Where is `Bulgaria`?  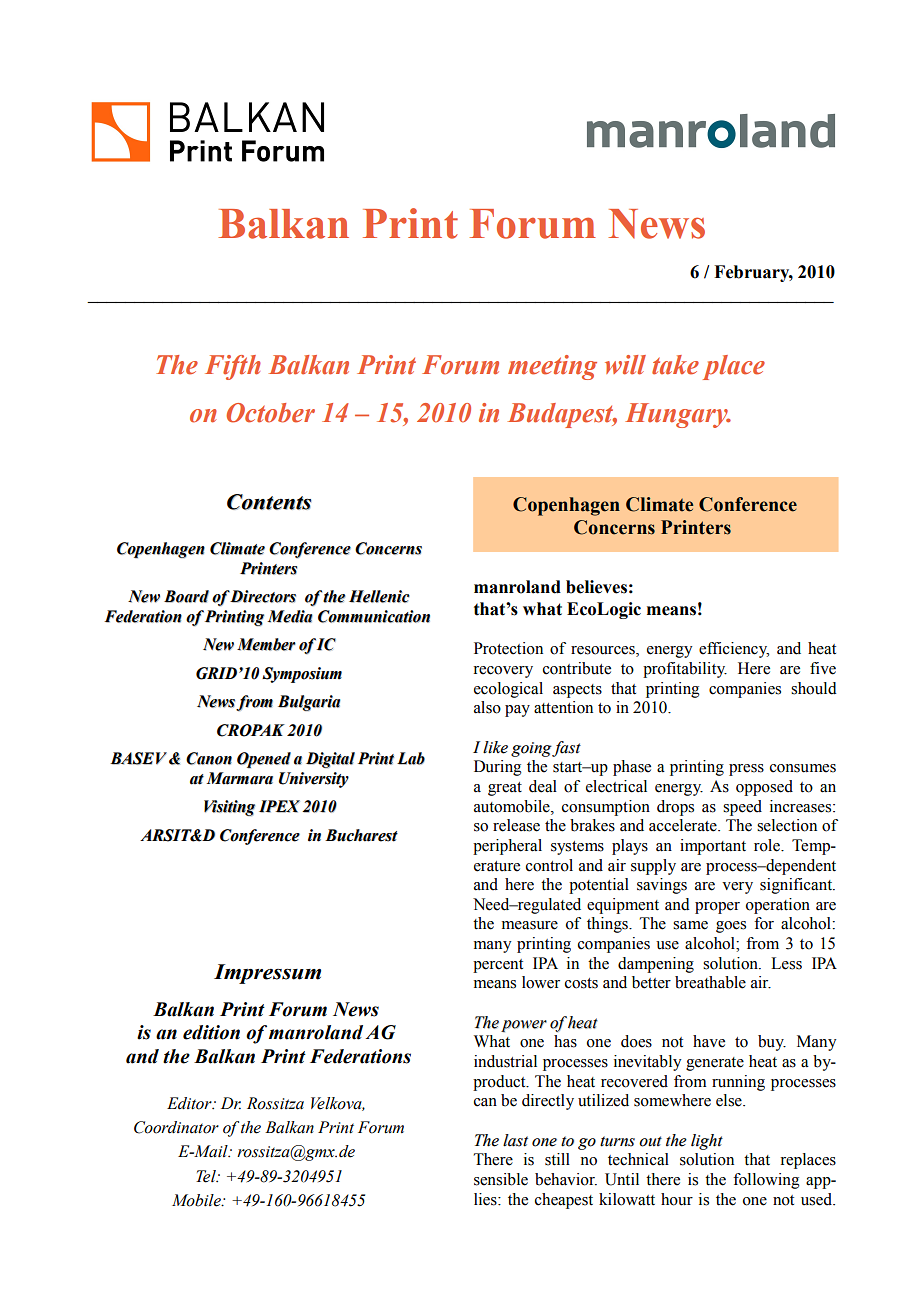
Bulgaria is located at coordinates (309, 703).
